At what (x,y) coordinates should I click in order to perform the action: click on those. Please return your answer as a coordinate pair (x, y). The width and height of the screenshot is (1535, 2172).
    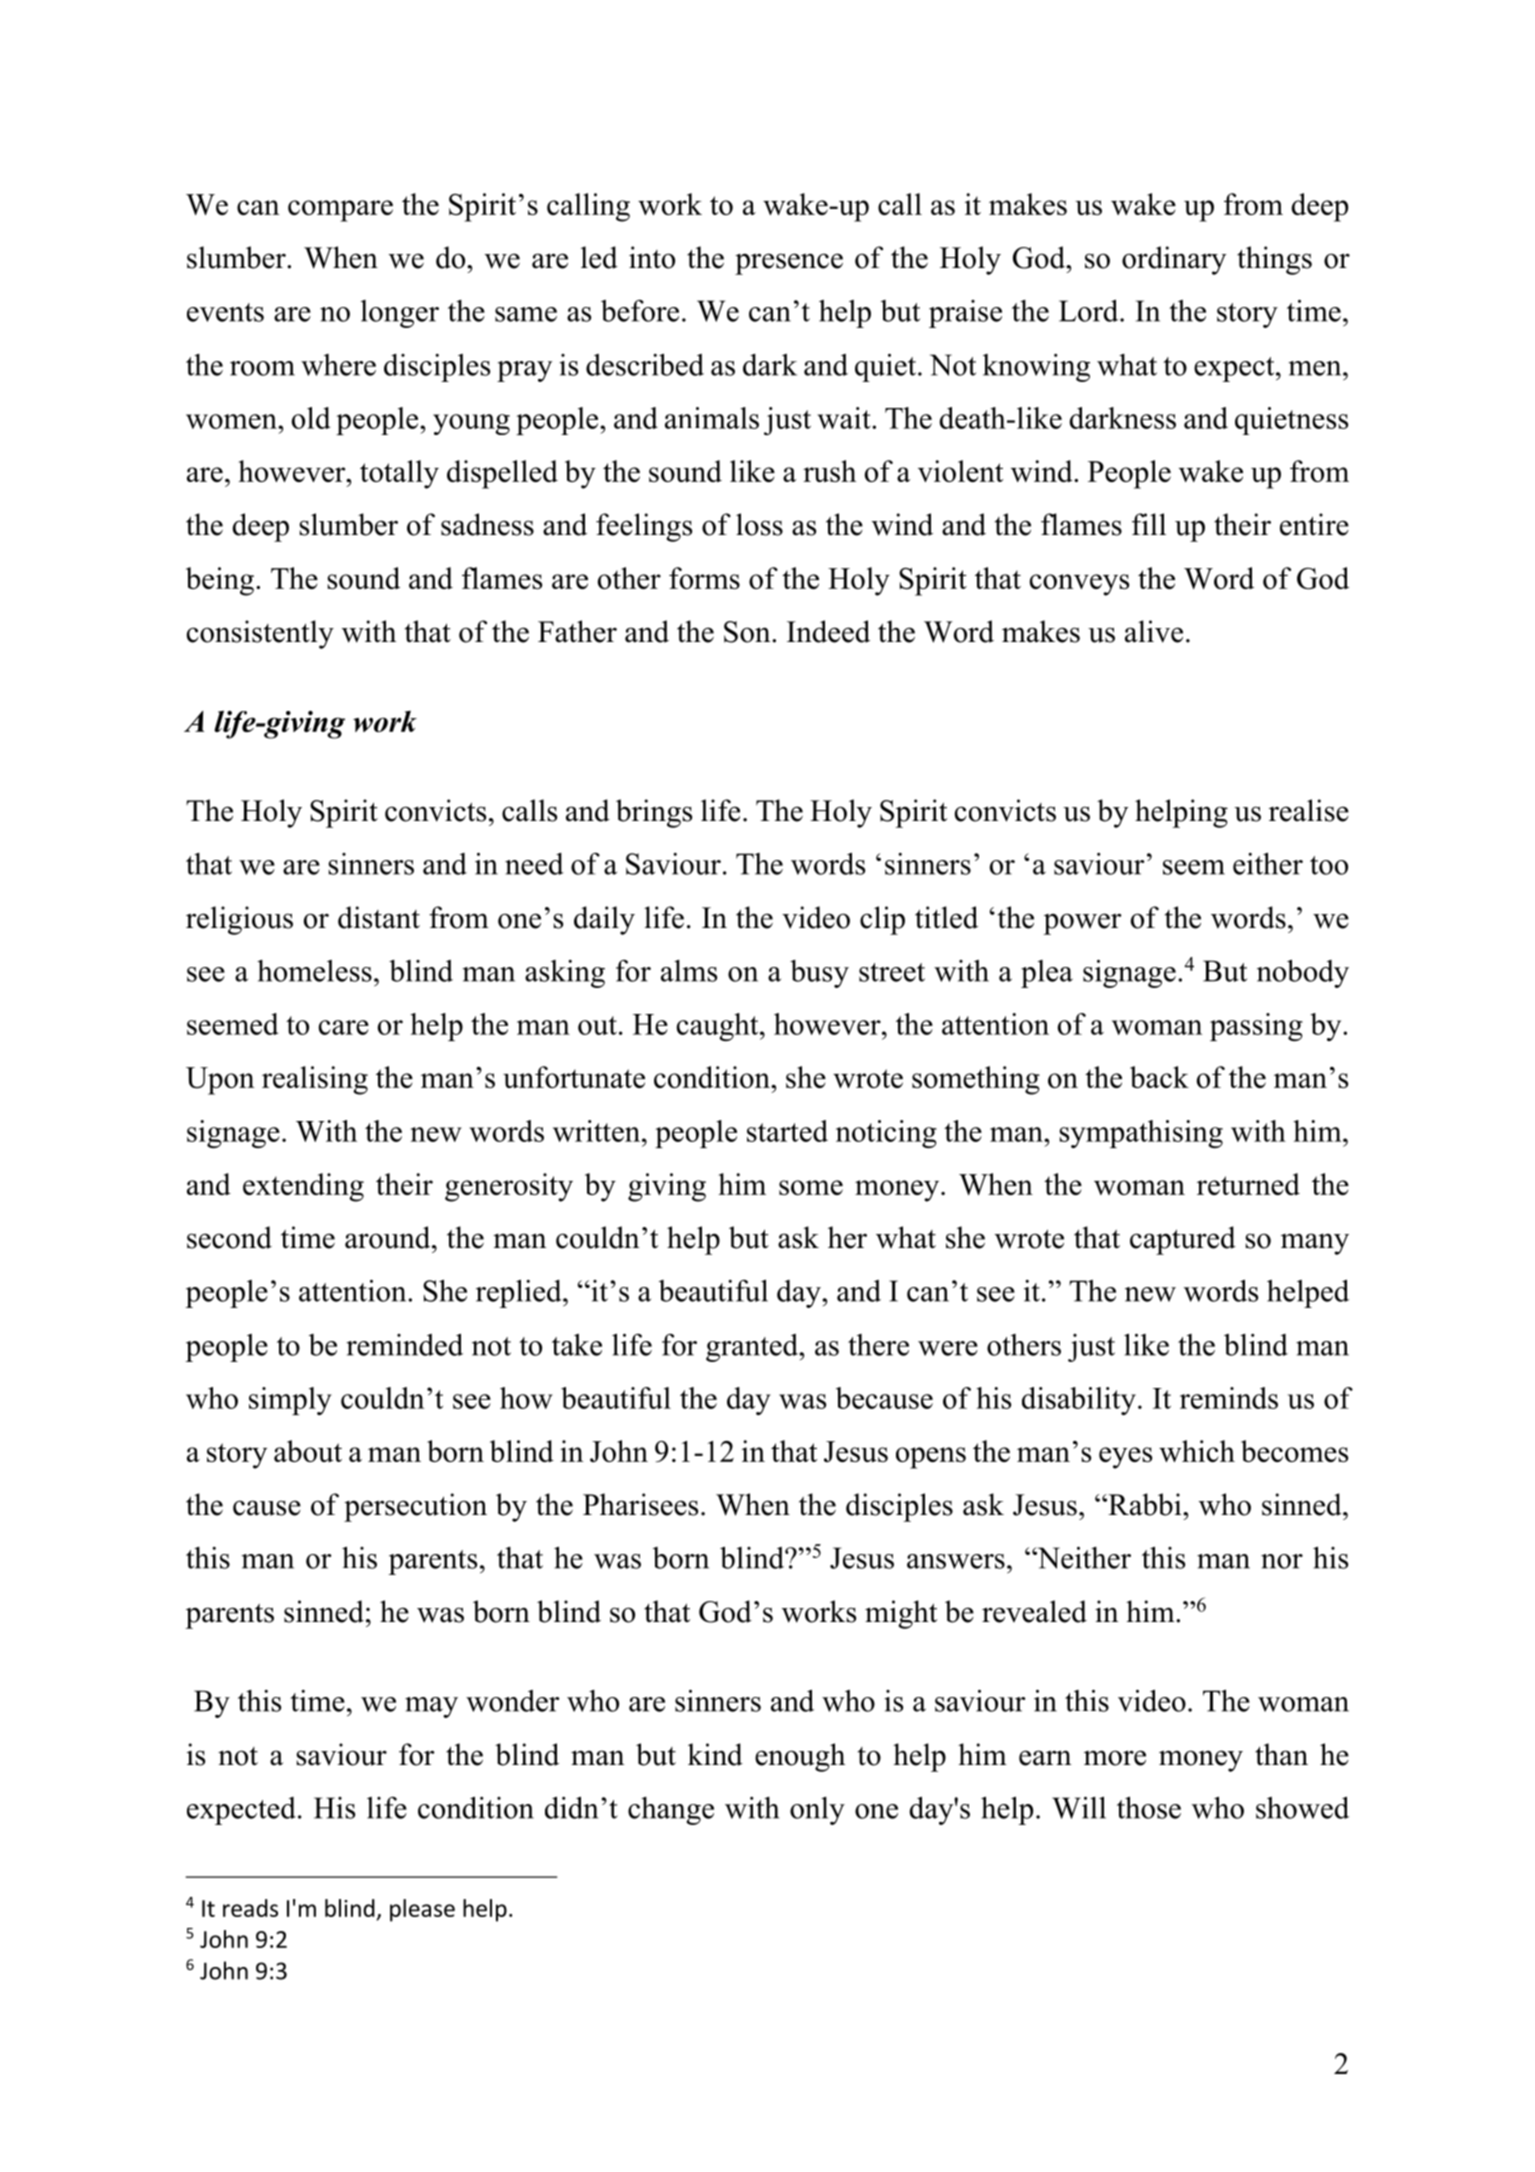
    Looking at the image, I should click on (1149, 1807).
